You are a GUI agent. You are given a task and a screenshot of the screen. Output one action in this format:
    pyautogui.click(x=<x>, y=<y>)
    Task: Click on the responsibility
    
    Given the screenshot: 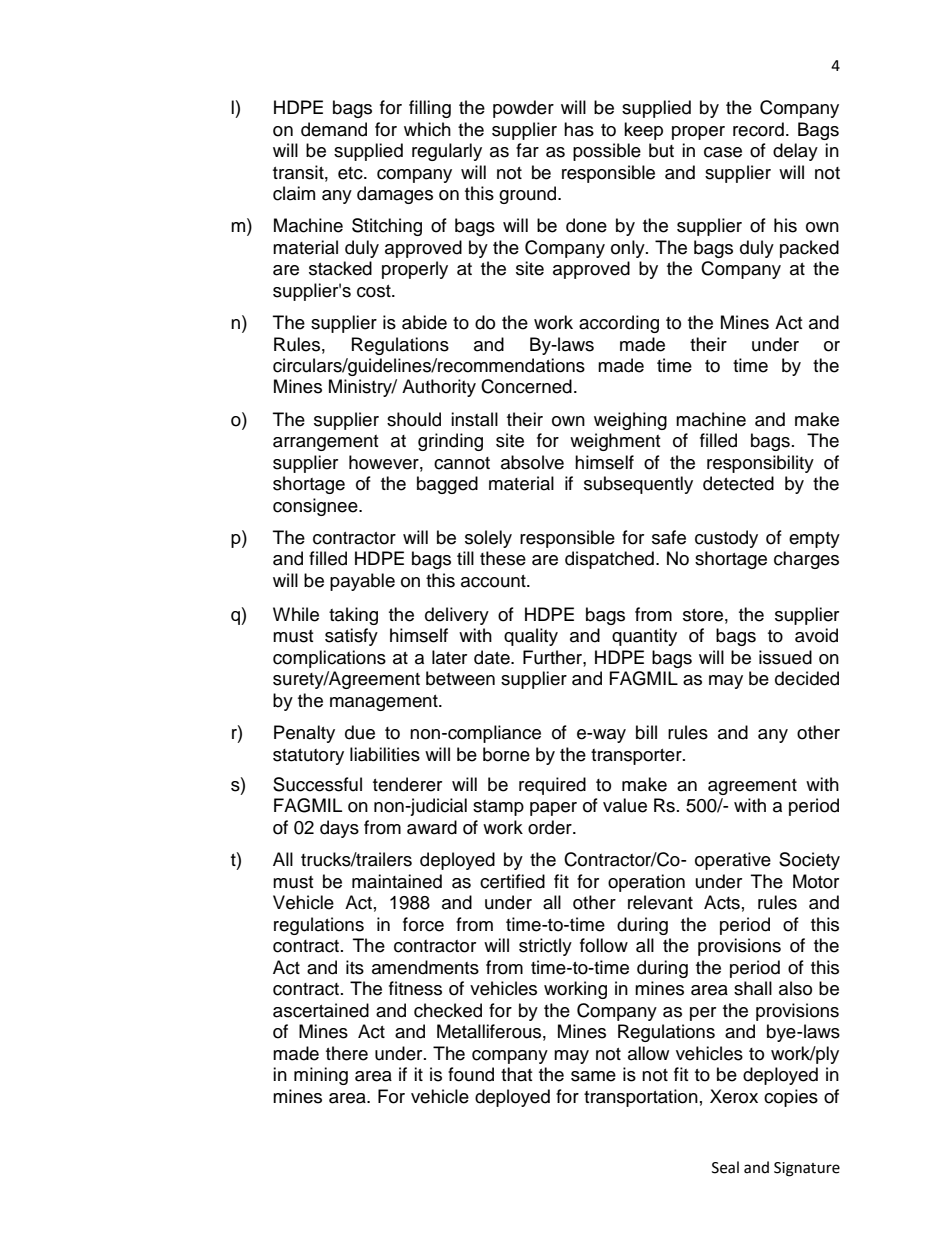 What is the action you would take?
    pyautogui.click(x=760, y=464)
